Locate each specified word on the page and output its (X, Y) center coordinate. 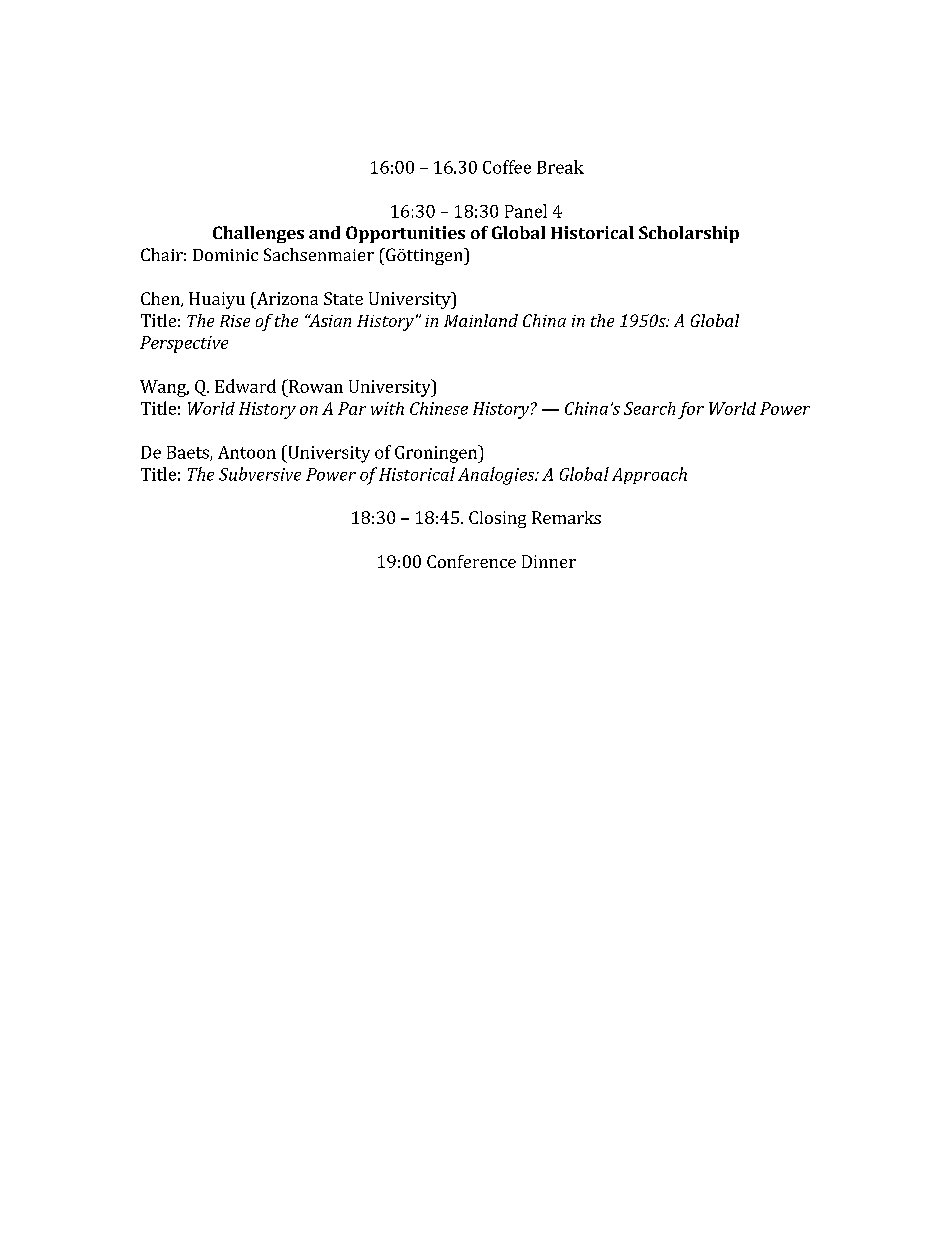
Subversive (260, 474)
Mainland (481, 320)
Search (649, 408)
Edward (245, 386)
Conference (471, 561)
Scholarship (689, 234)
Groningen (437, 454)
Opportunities (405, 234)
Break (560, 167)
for (691, 410)
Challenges (258, 234)
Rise (235, 321)
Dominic (225, 255)
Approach (649, 475)
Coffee (507, 167)
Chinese (439, 408)
